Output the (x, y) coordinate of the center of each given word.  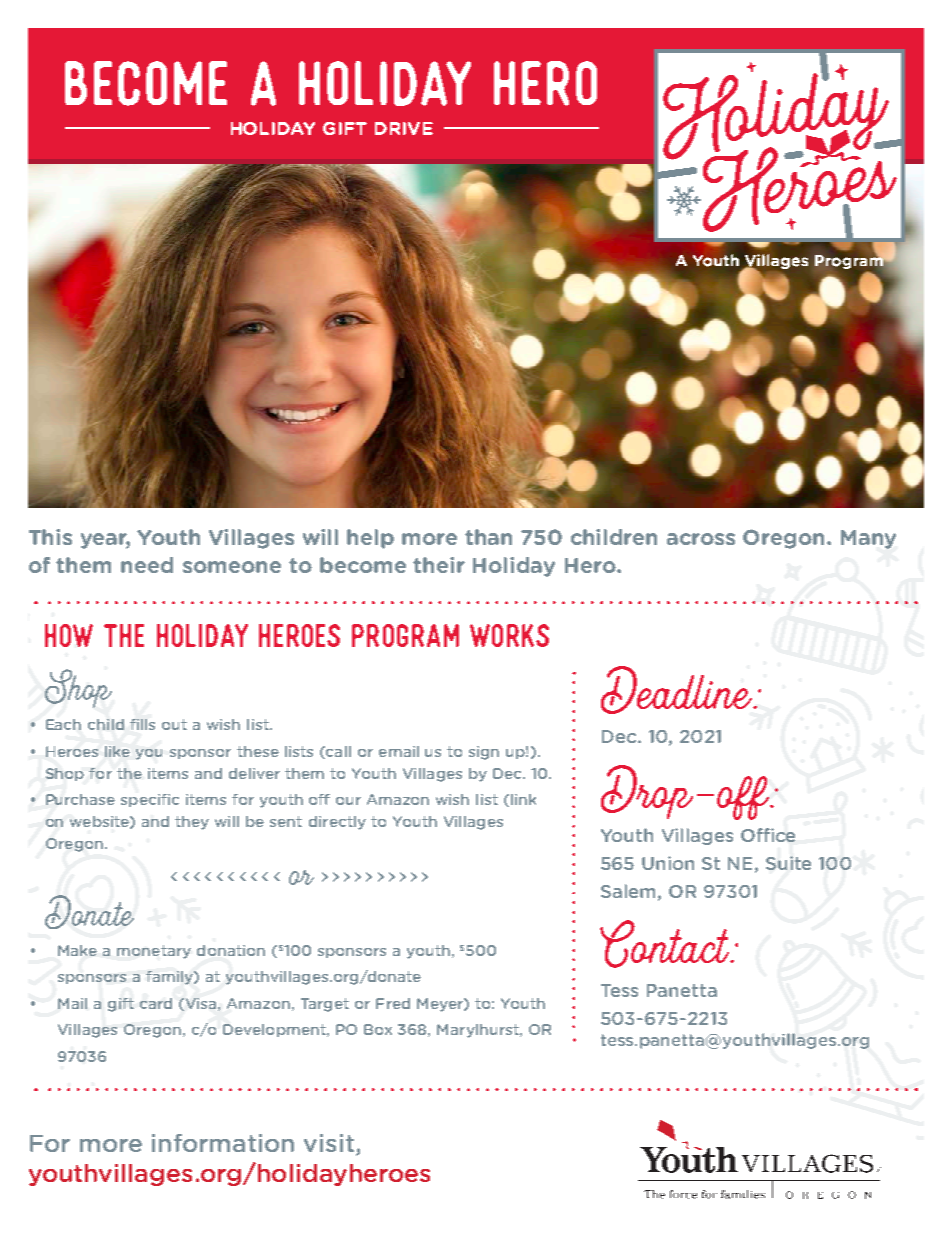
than (488, 537)
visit (329, 1143)
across (701, 539)
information (223, 1143)
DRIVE (404, 128)
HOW (69, 635)
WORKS (509, 635)
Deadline (678, 690)
